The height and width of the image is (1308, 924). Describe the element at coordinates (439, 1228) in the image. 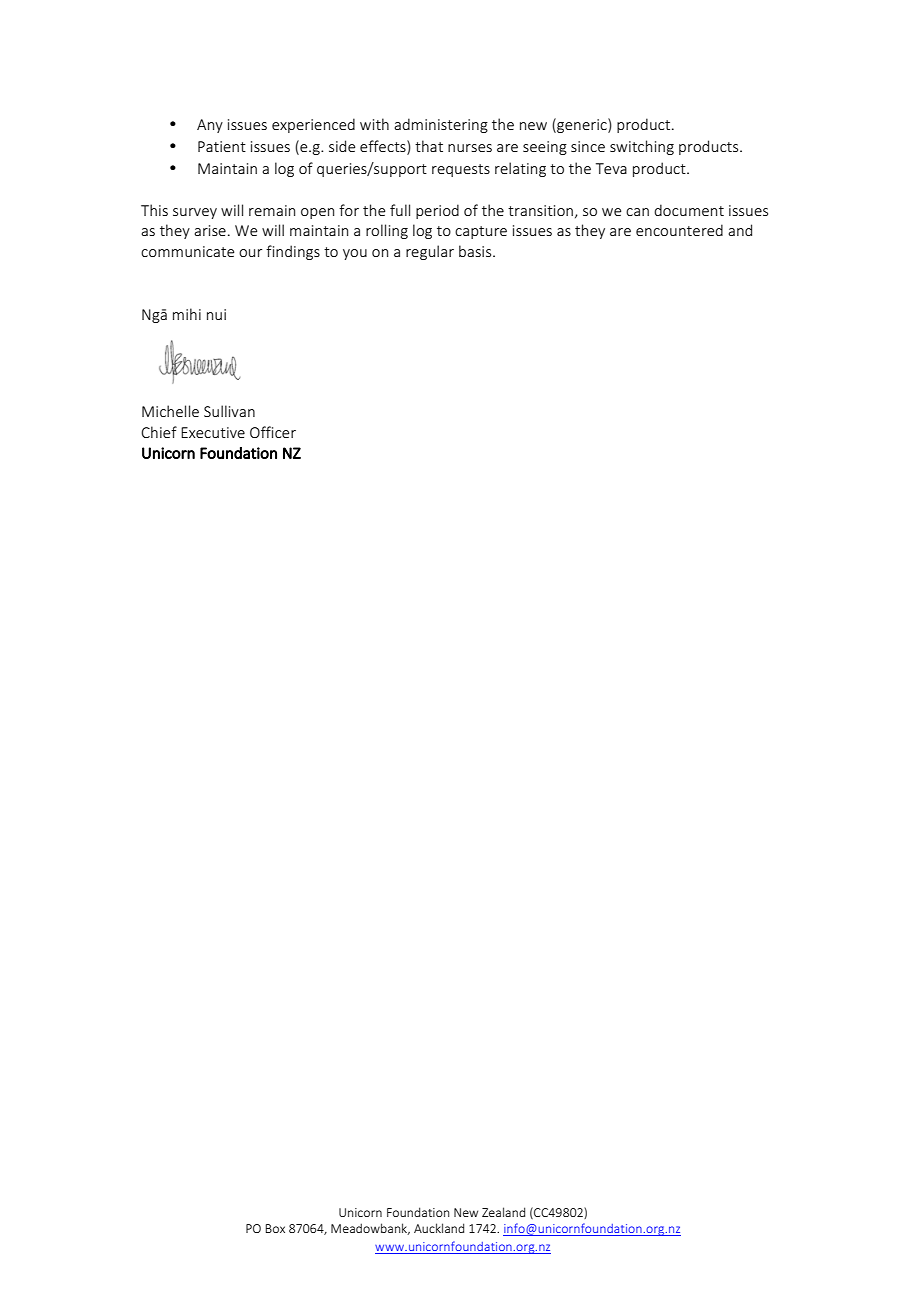

I see `Auckland` at that location.
